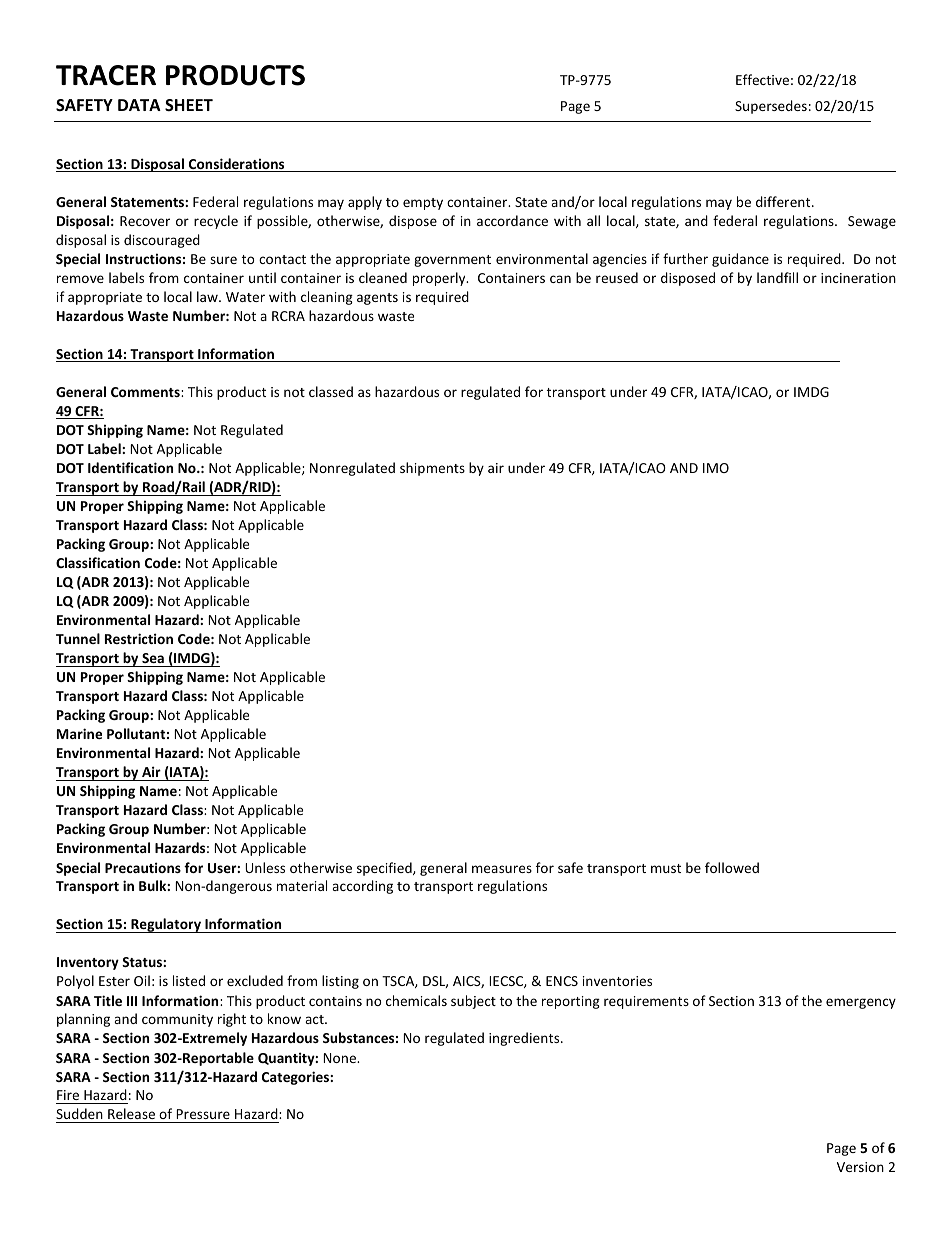  I want to click on SHEET, so click(189, 105).
